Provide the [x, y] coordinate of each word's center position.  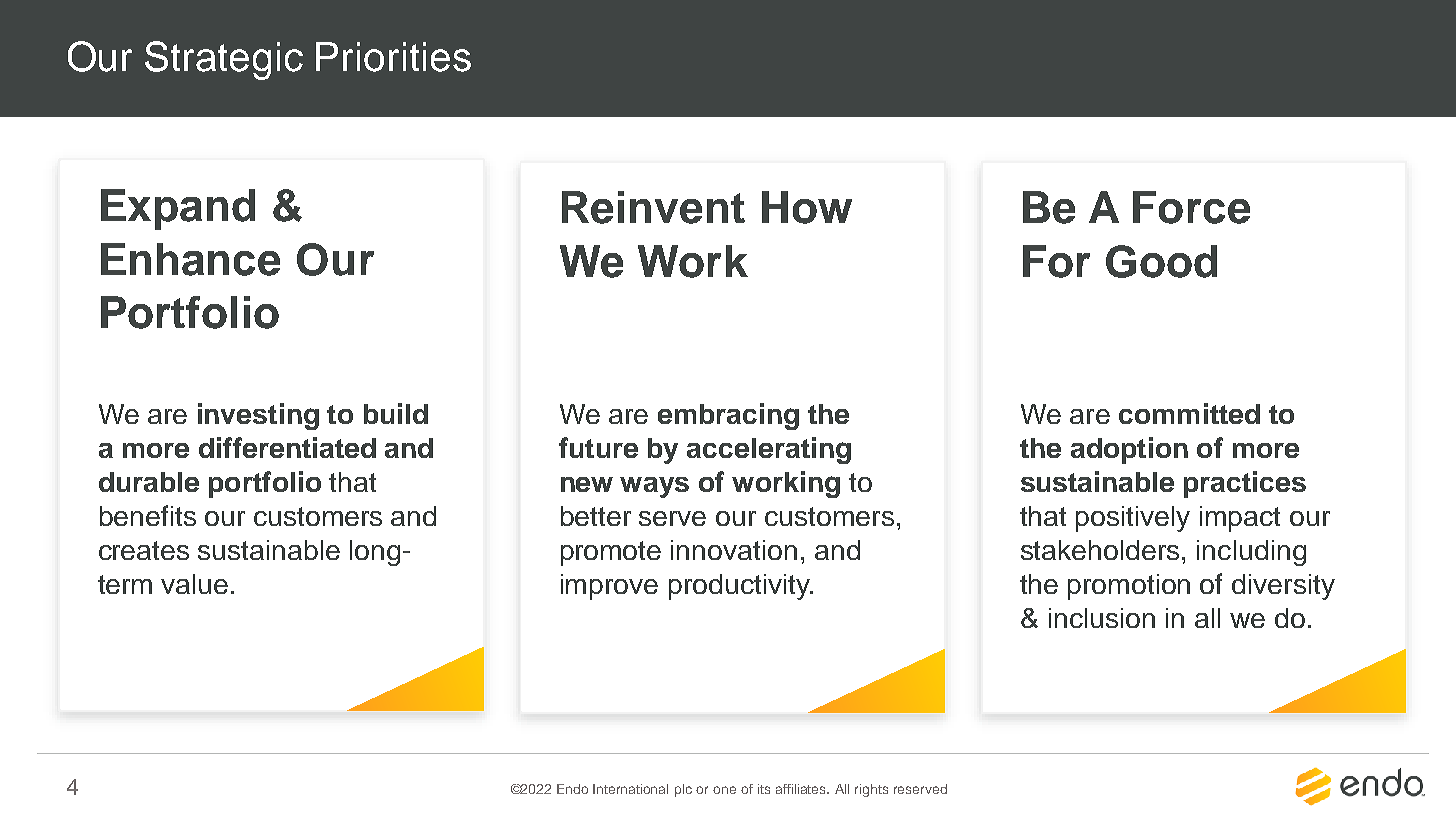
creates [144, 550]
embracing [728, 416]
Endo [572, 789]
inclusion [1102, 618]
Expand [178, 209]
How [807, 207]
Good [1161, 261]
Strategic [224, 60]
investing [258, 416]
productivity [740, 587]
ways [654, 487]
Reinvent [653, 207]
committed [1189, 413]
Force [1191, 207]
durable [149, 482]
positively [1133, 519]
